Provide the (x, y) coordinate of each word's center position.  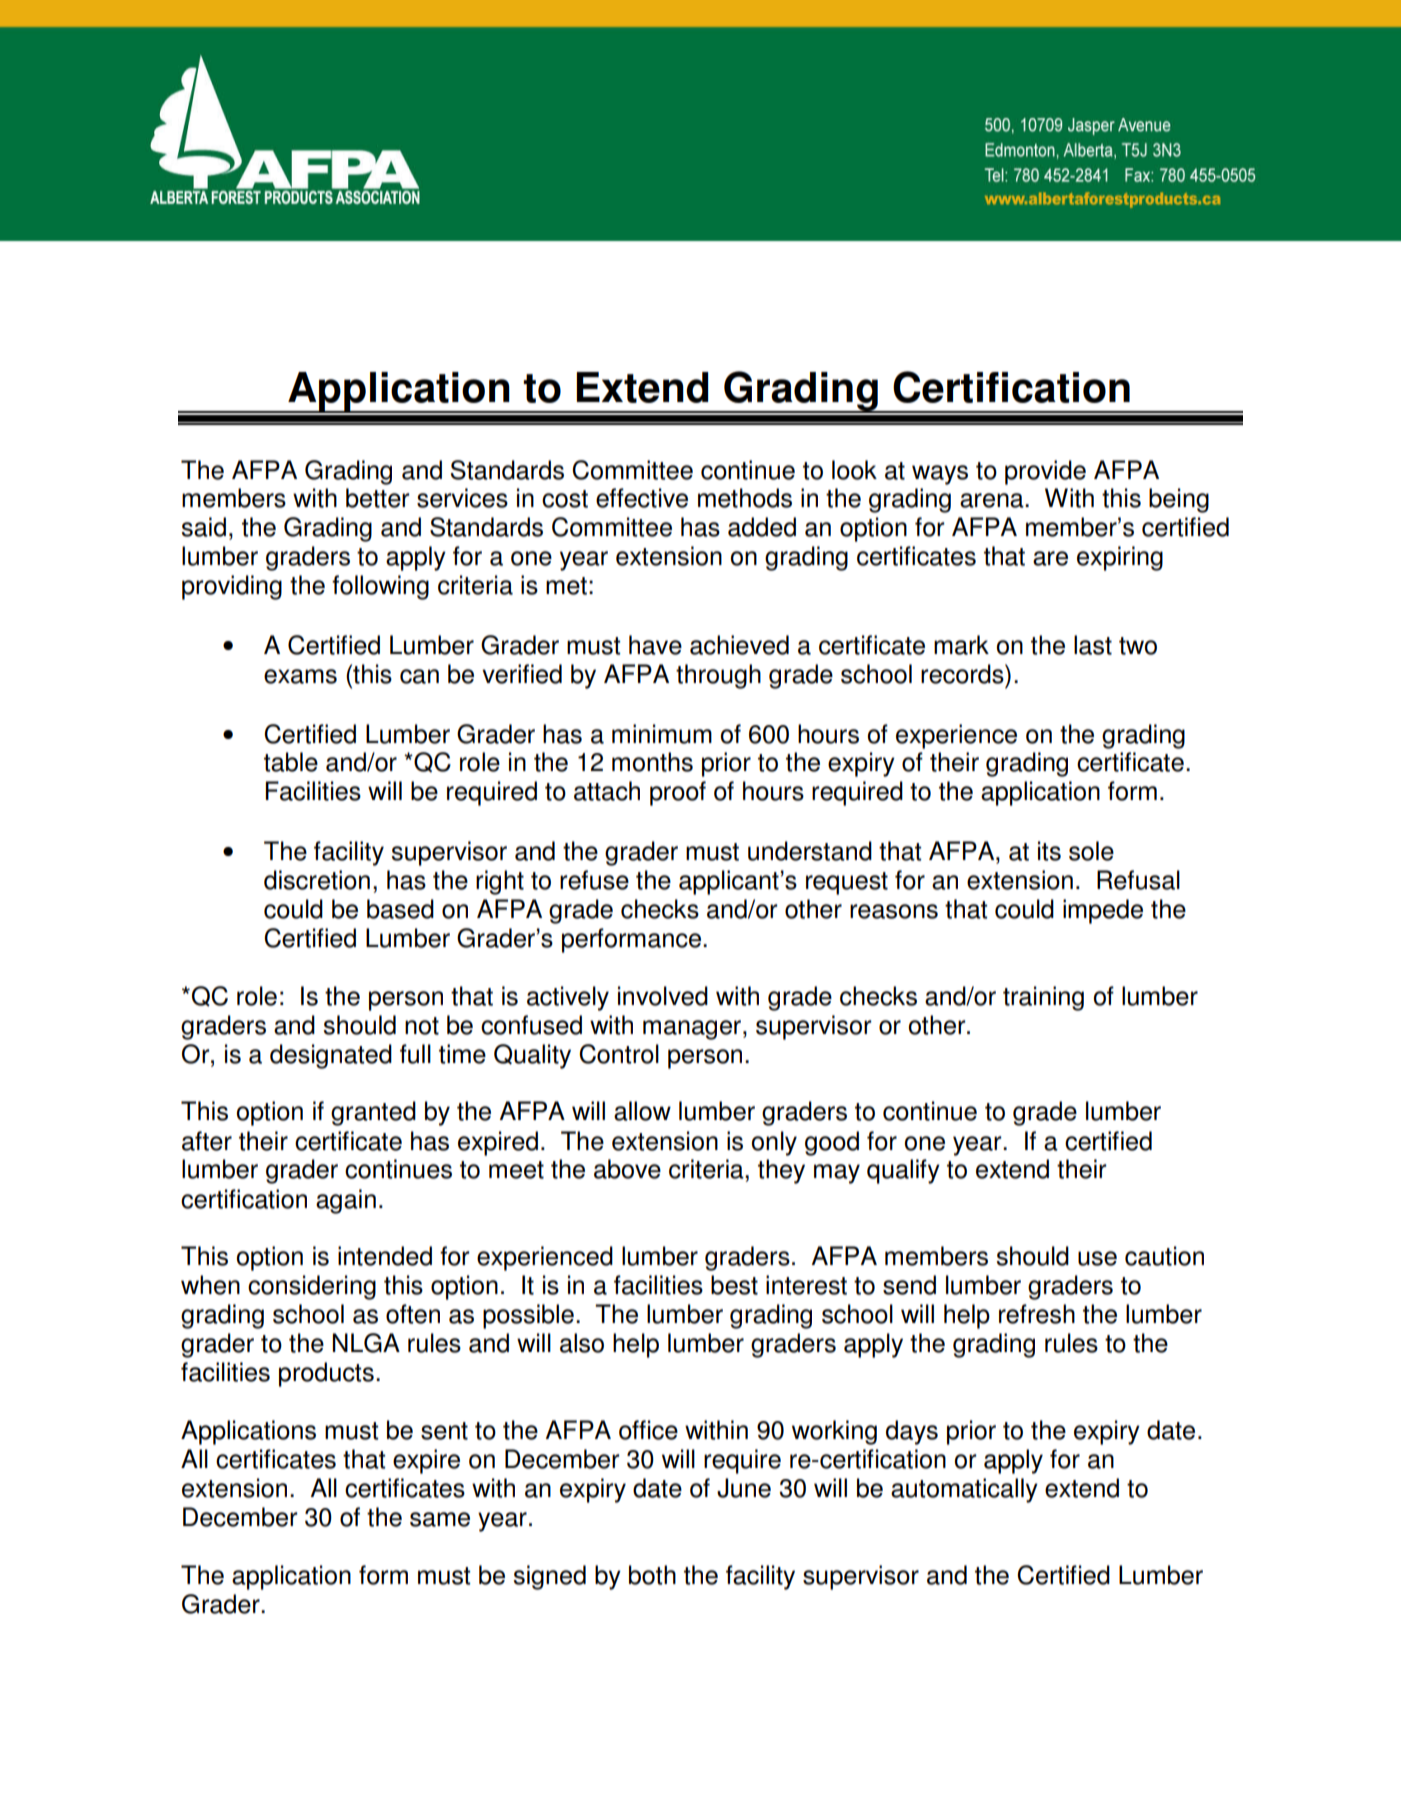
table (291, 762)
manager (692, 1030)
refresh (1037, 1314)
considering (312, 1287)
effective (642, 498)
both (652, 1575)
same (440, 1519)
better (378, 498)
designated (331, 1056)
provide (1045, 472)
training (1043, 998)
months (652, 762)
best (734, 1285)
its (1049, 851)
